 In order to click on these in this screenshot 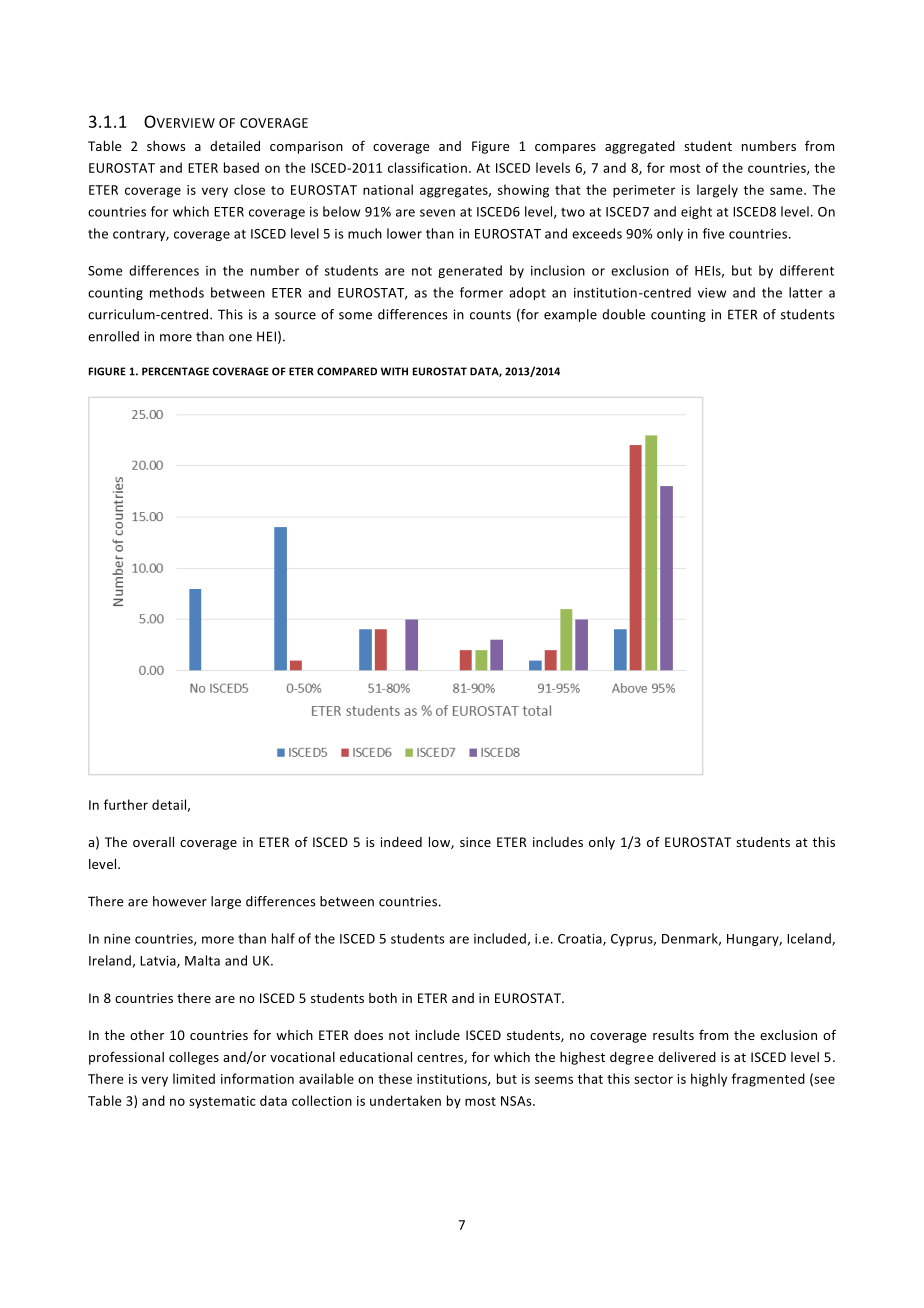, I will do `click(395, 1078)`.
